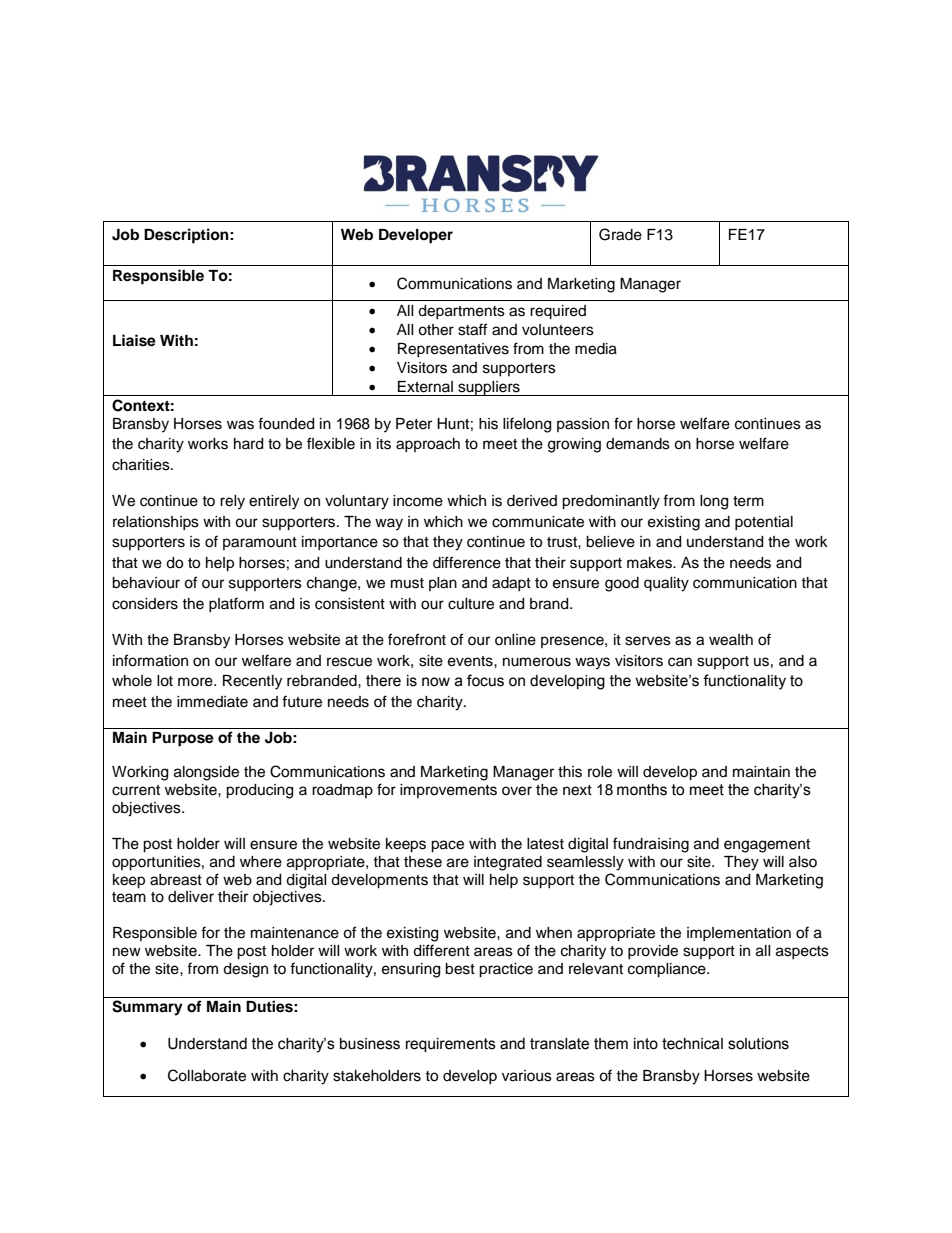  I want to click on technical, so click(692, 1044).
